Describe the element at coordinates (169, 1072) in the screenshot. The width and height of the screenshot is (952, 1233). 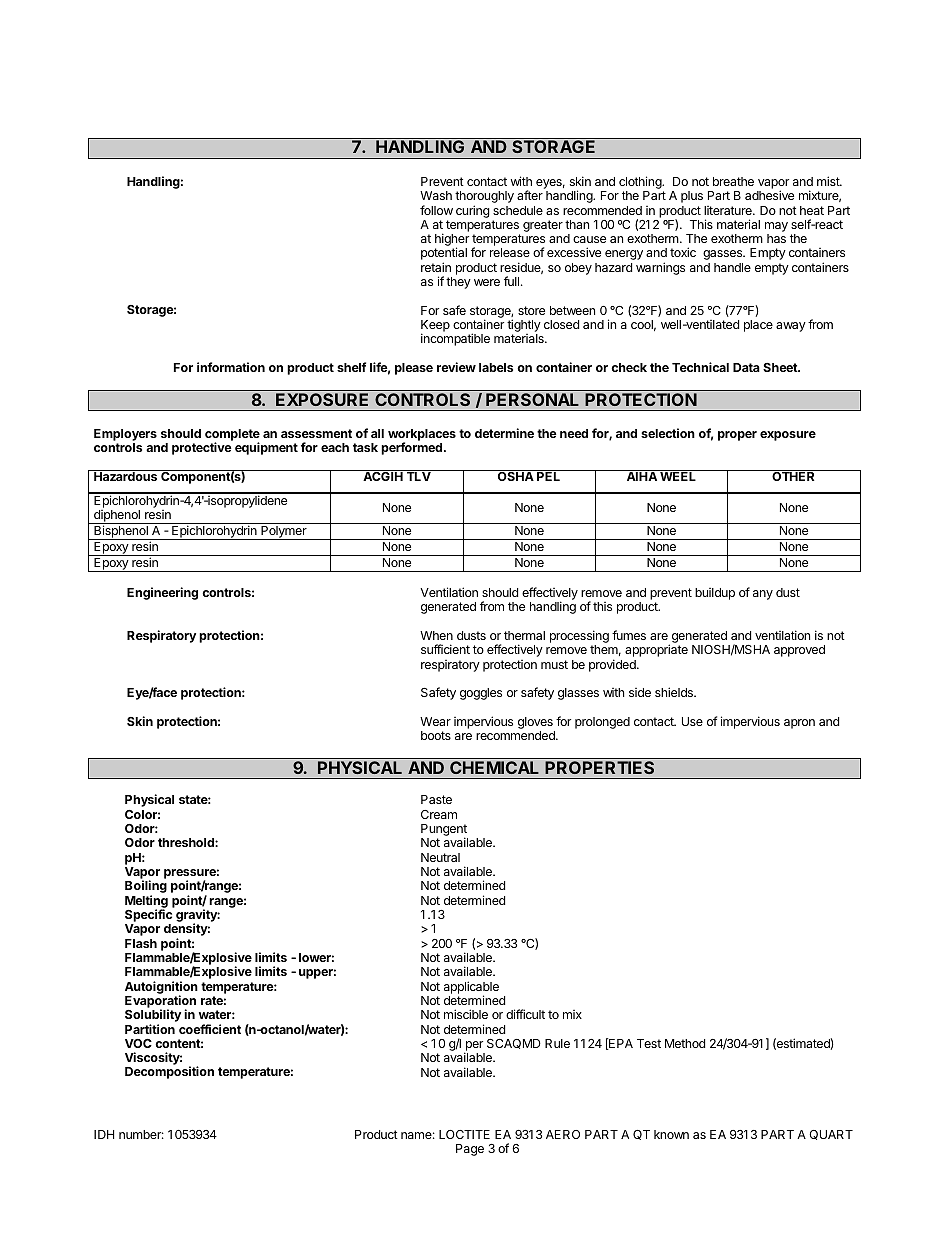
I see `Decomposition` at that location.
